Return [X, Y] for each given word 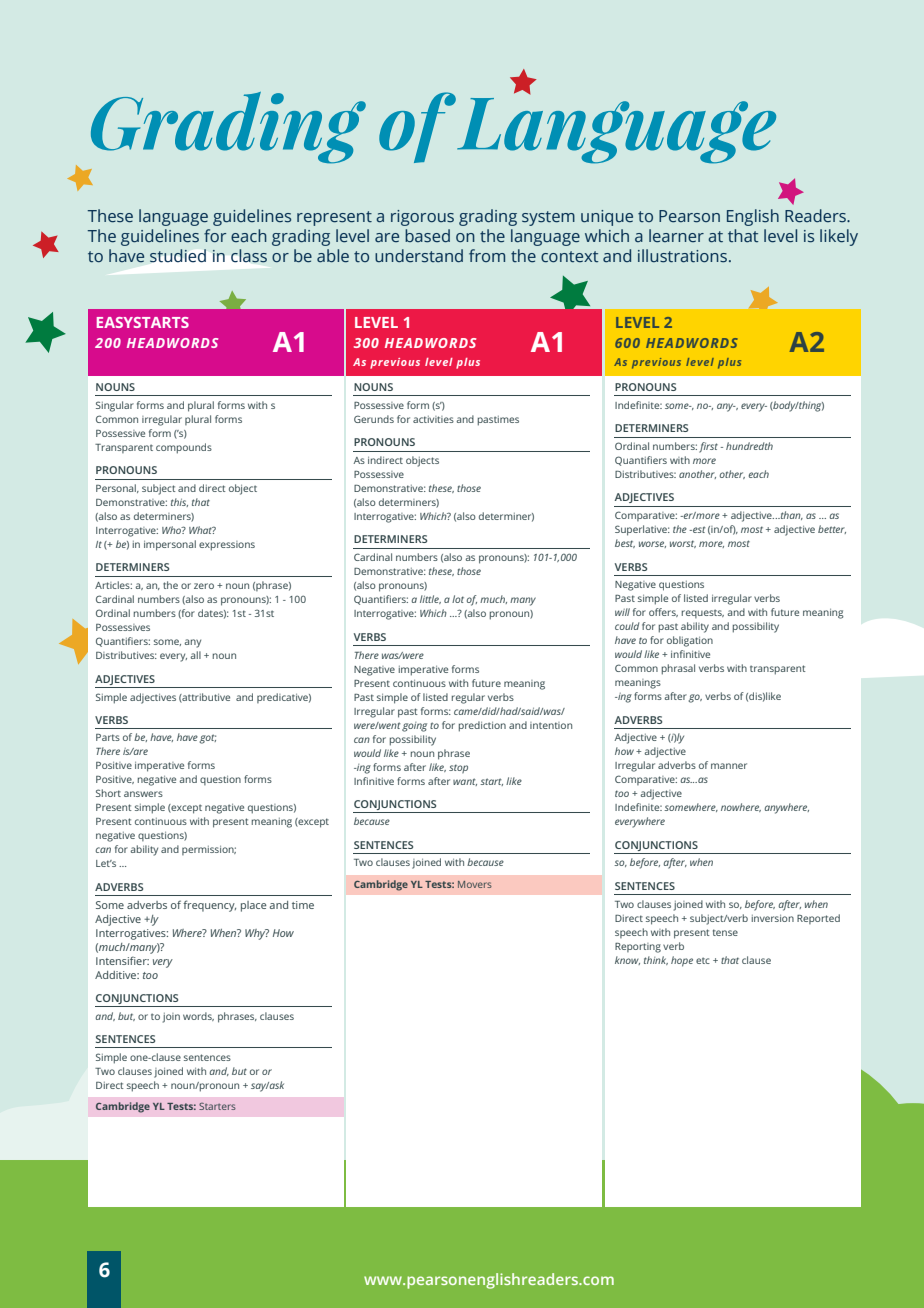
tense [725, 932]
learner [676, 236]
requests [702, 613]
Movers [475, 884]
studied [178, 255]
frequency [209, 906]
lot [458, 599]
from [487, 255]
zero [204, 586]
